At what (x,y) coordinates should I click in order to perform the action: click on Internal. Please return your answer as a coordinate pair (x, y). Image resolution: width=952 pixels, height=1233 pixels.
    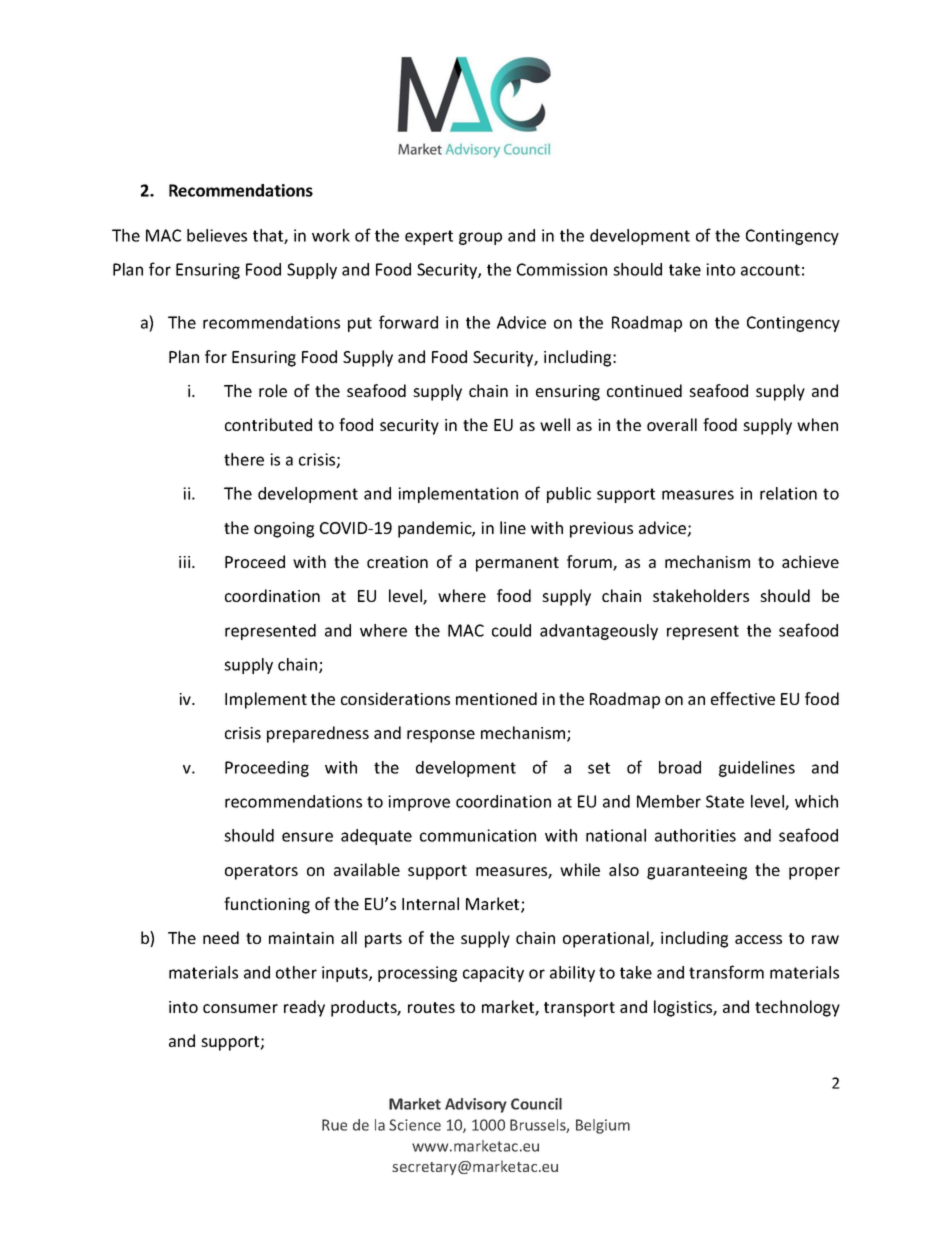
    Looking at the image, I should click on (430, 903).
